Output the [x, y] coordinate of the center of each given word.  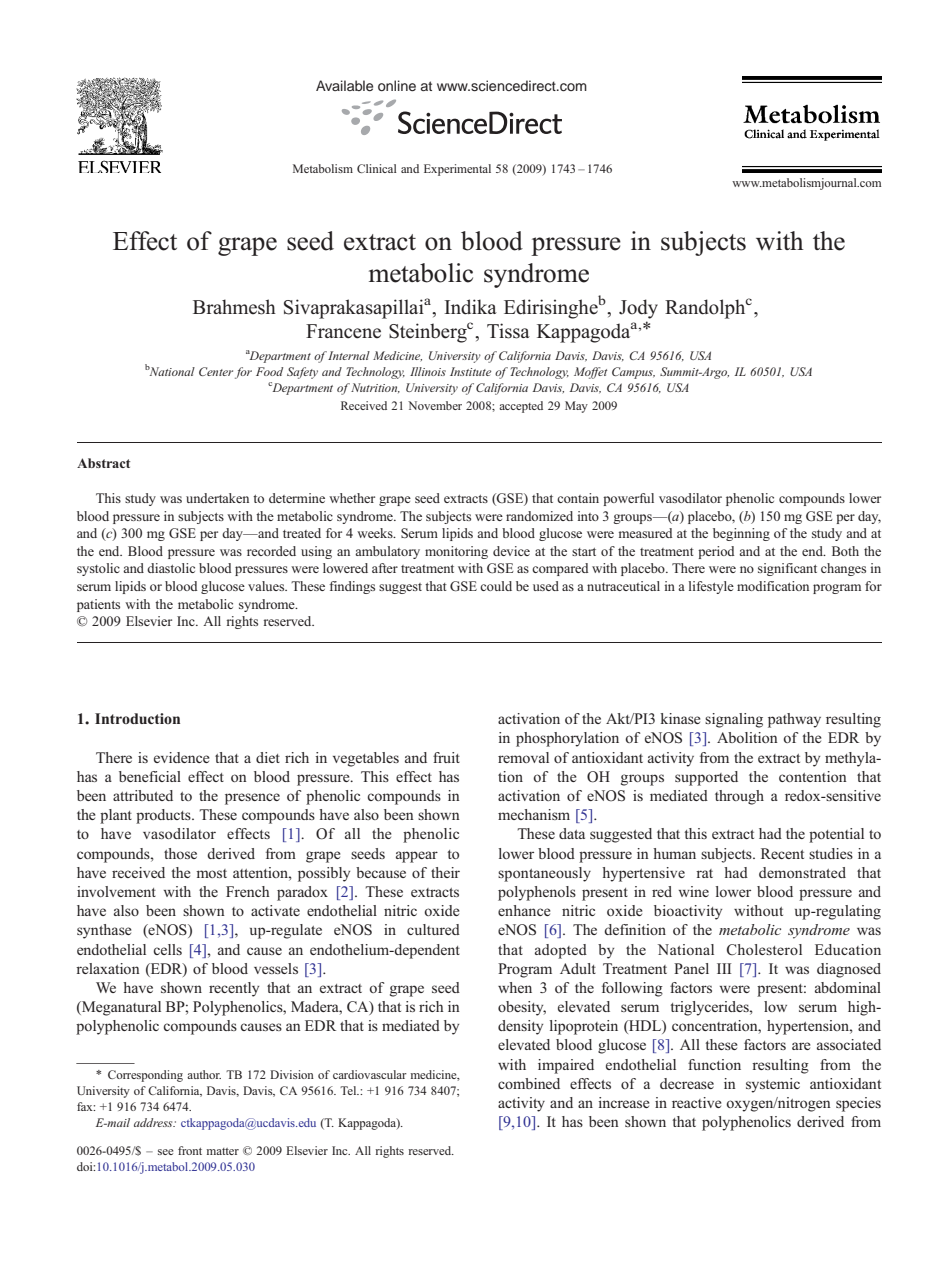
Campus [633, 373]
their [445, 872]
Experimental [457, 170]
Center [216, 371]
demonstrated [802, 872]
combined [529, 1083]
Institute [470, 371]
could [496, 586]
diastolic [171, 568]
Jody [638, 309]
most [211, 873]
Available [344, 85]
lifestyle [711, 587]
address [154, 1122]
